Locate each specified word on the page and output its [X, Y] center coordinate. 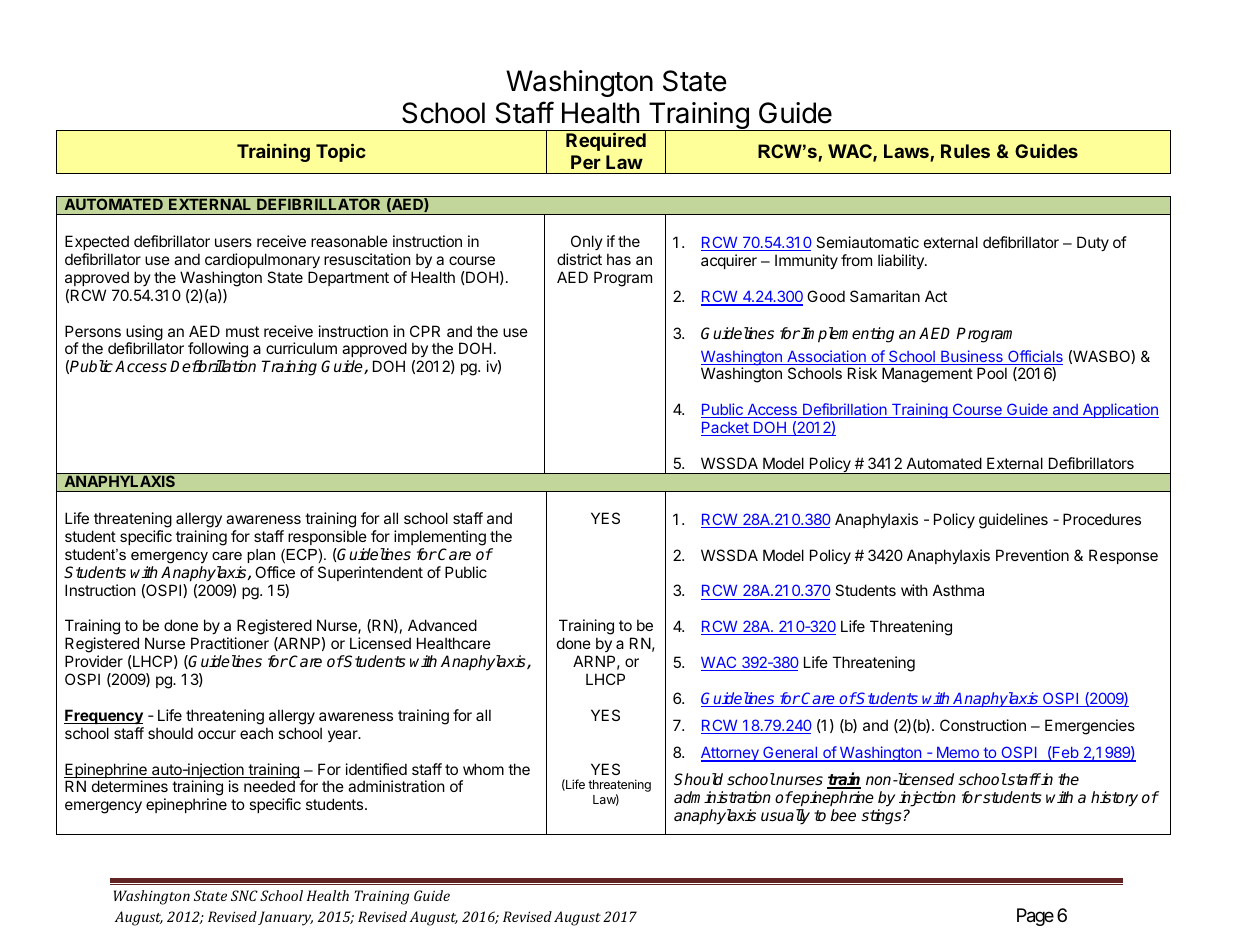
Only [587, 242]
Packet [725, 429]
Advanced [442, 625]
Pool [992, 373]
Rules [965, 151]
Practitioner [230, 643]
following [218, 351]
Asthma [958, 590]
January [285, 918]
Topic [341, 152]
